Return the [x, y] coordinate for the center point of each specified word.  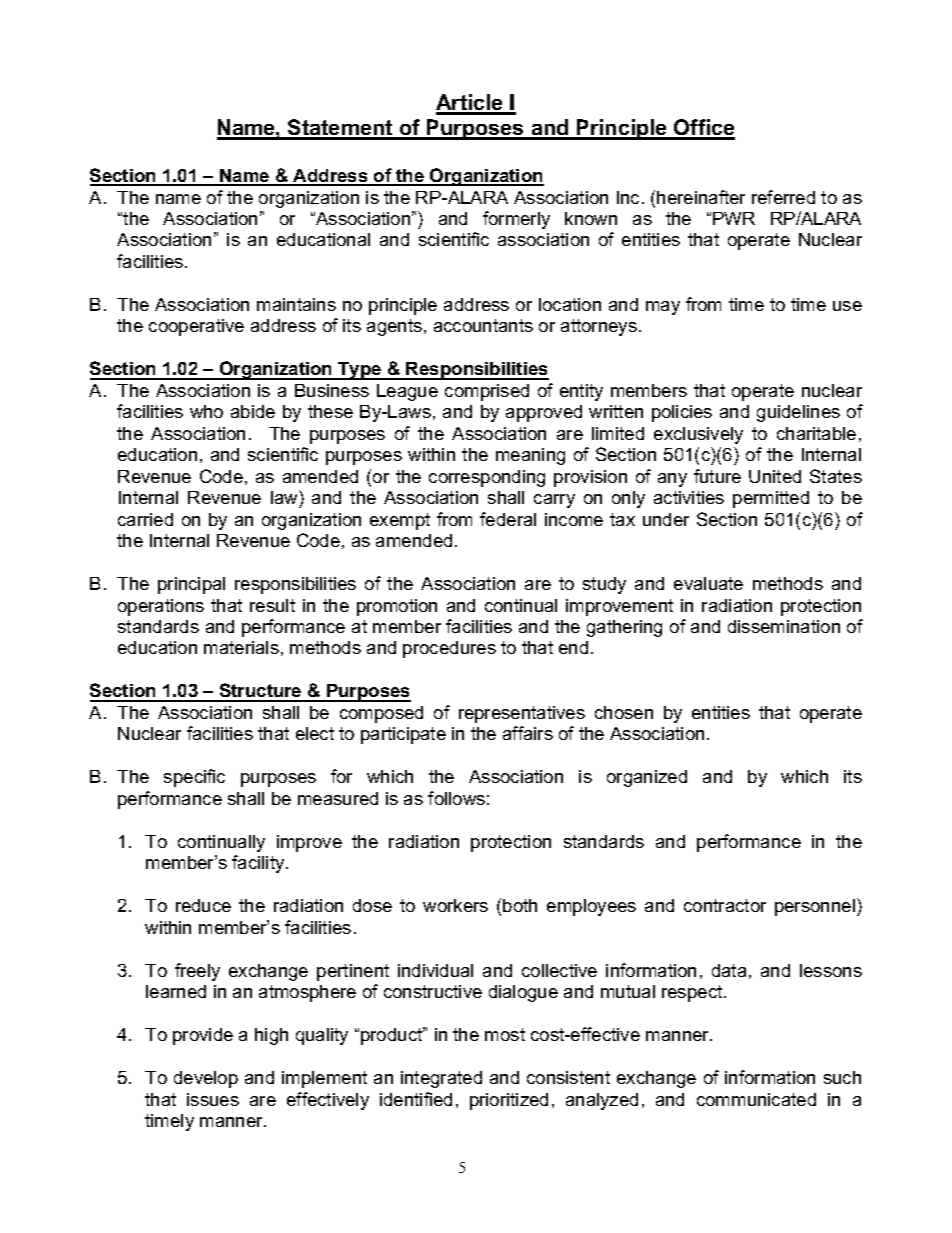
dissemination [784, 626]
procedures [449, 649]
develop [206, 1079]
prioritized [509, 1101]
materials [241, 647]
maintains [296, 304]
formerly [516, 220]
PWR [734, 218]
